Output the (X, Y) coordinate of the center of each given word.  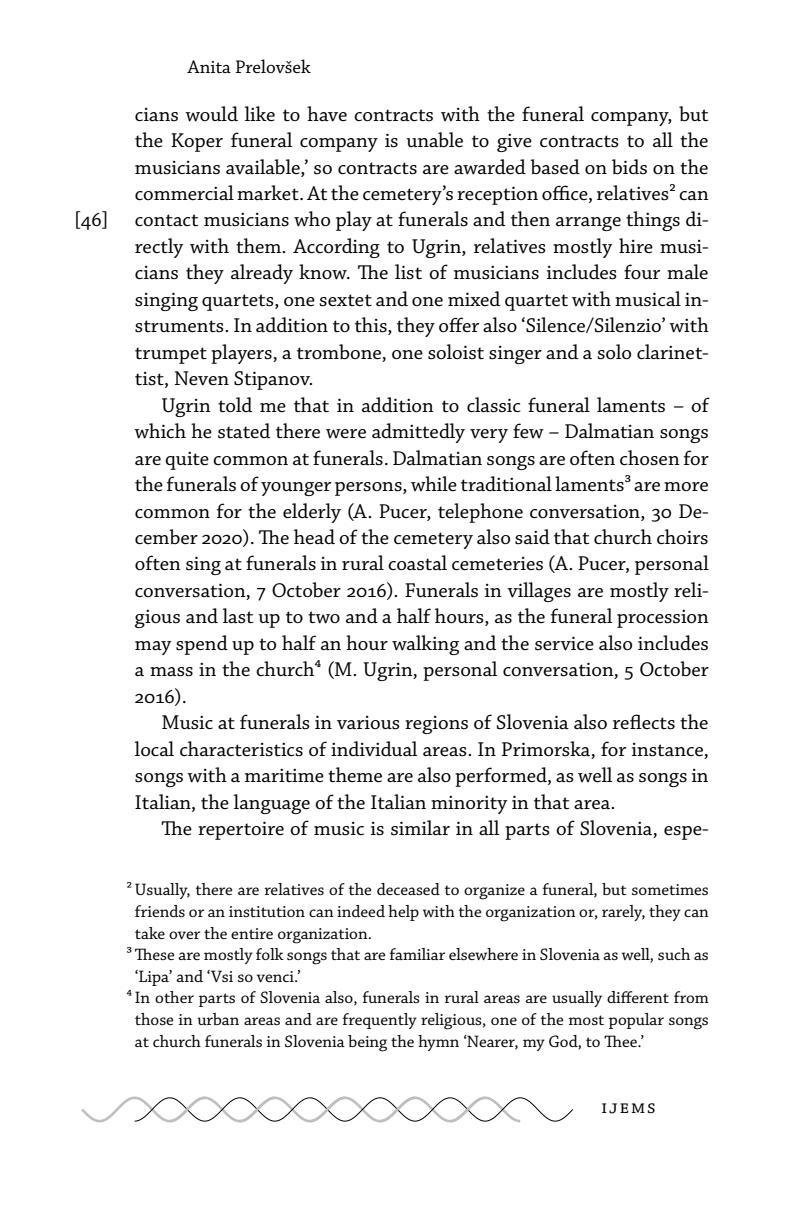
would (211, 114)
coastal (417, 563)
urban (218, 1019)
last (238, 616)
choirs (682, 537)
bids (629, 167)
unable (434, 140)
